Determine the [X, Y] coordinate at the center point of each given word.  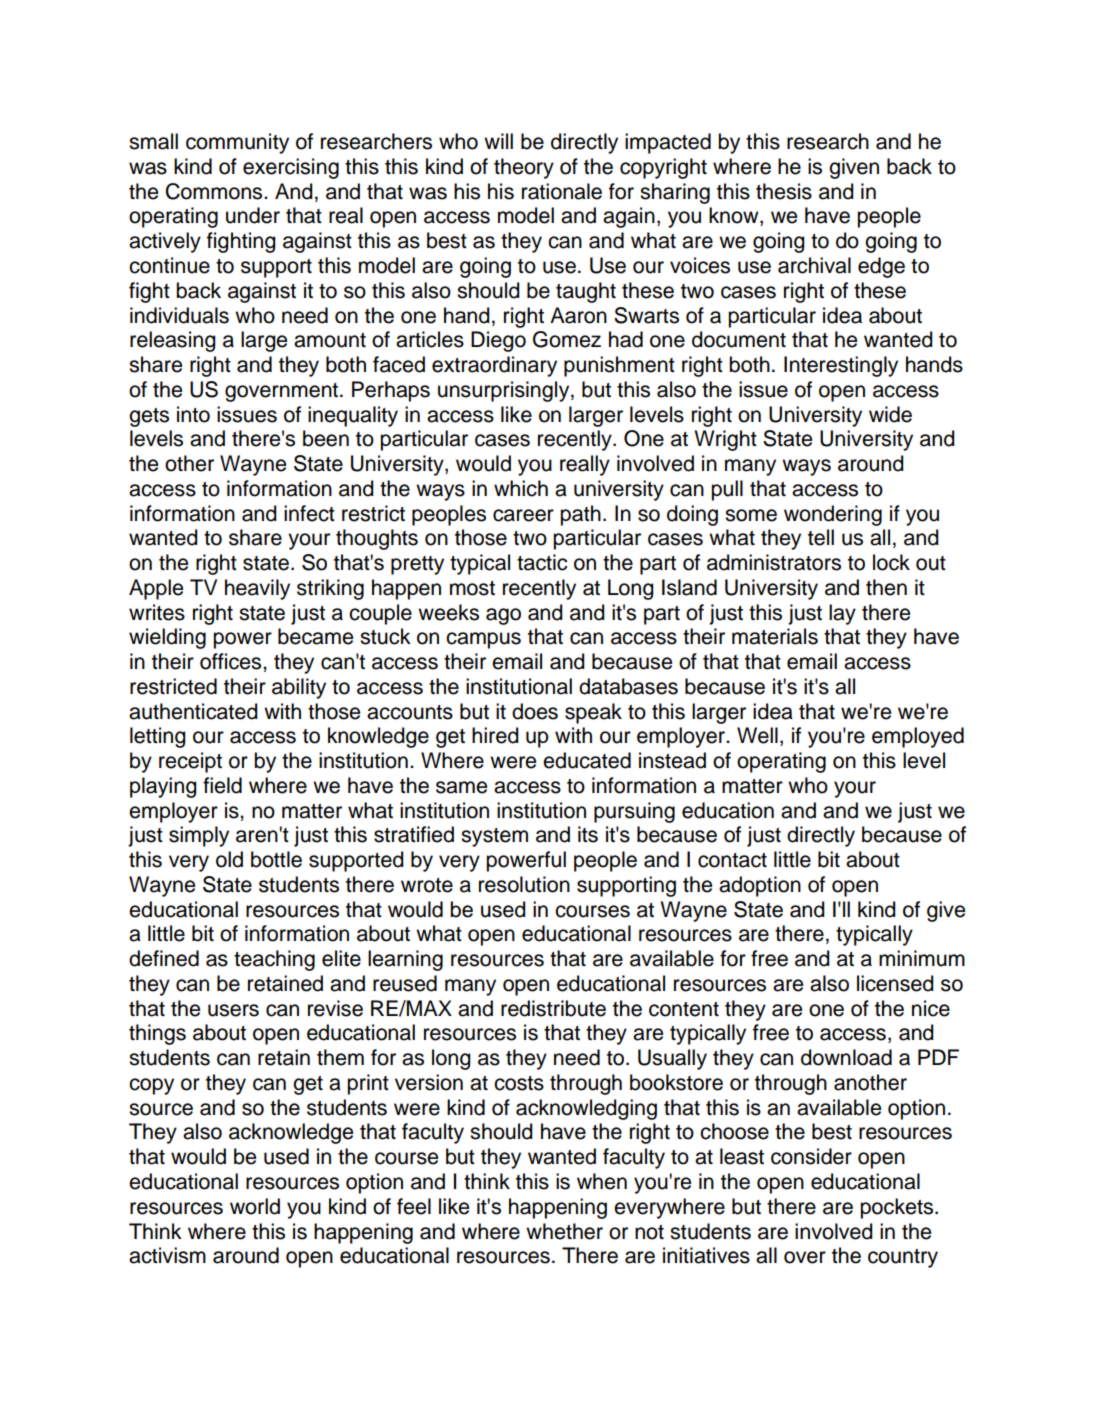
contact [732, 860]
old [229, 859]
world [255, 1206]
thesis [784, 191]
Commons [215, 191]
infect [309, 513]
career [523, 515]
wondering [833, 515]
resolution [524, 884]
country [903, 1258]
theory [524, 168]
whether [564, 1231]
